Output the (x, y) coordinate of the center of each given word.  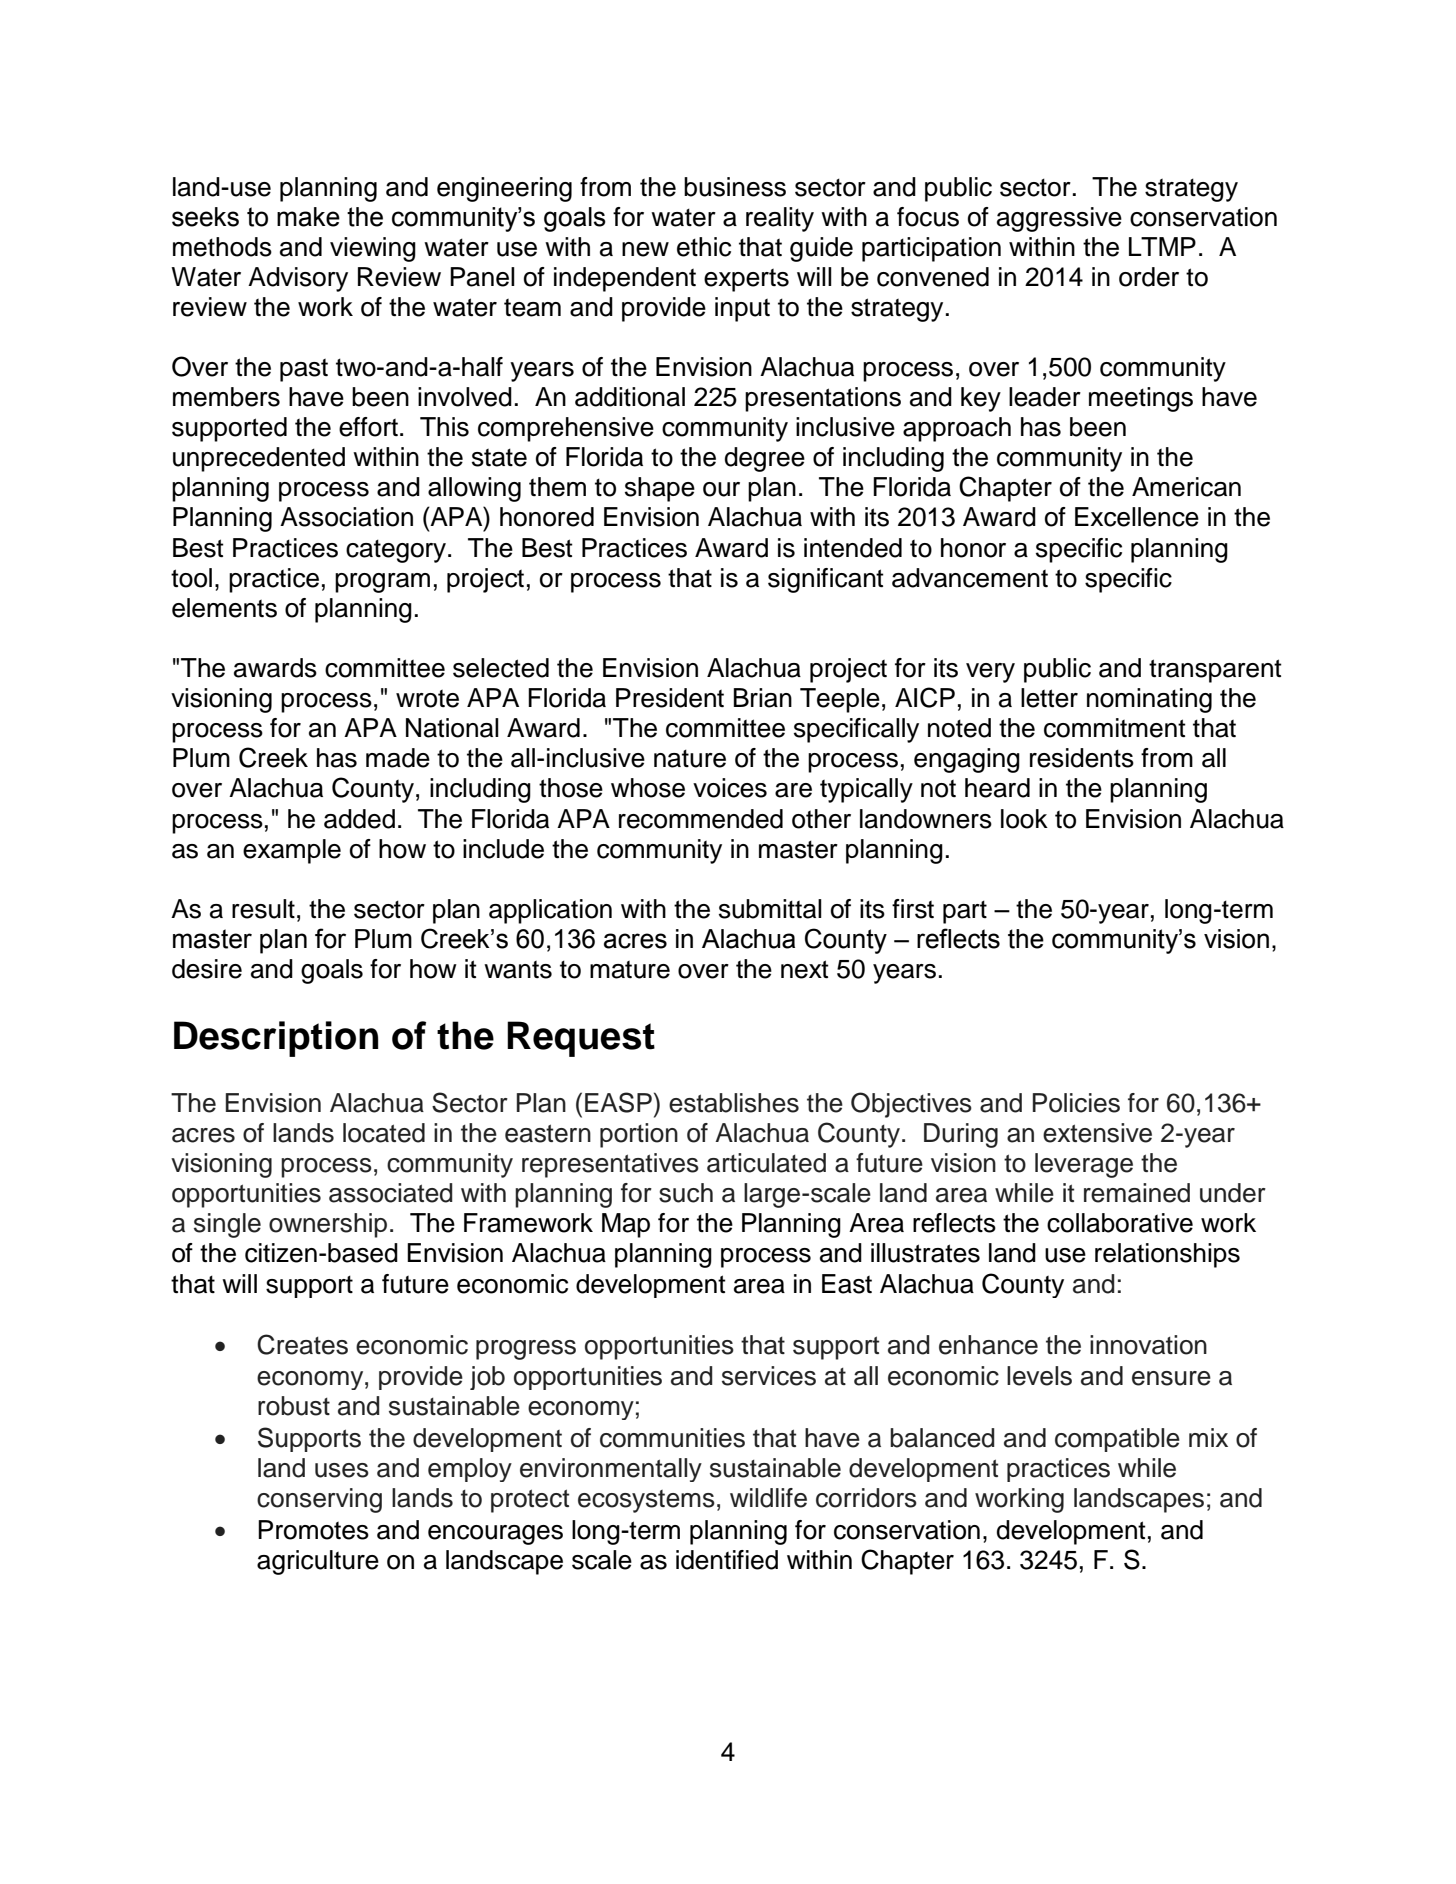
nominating (1149, 700)
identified (727, 1560)
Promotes (313, 1530)
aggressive (1059, 219)
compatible (1117, 1440)
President (670, 698)
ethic (704, 247)
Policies (1076, 1103)
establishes (734, 1103)
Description (276, 1039)
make (308, 217)
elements (224, 608)
